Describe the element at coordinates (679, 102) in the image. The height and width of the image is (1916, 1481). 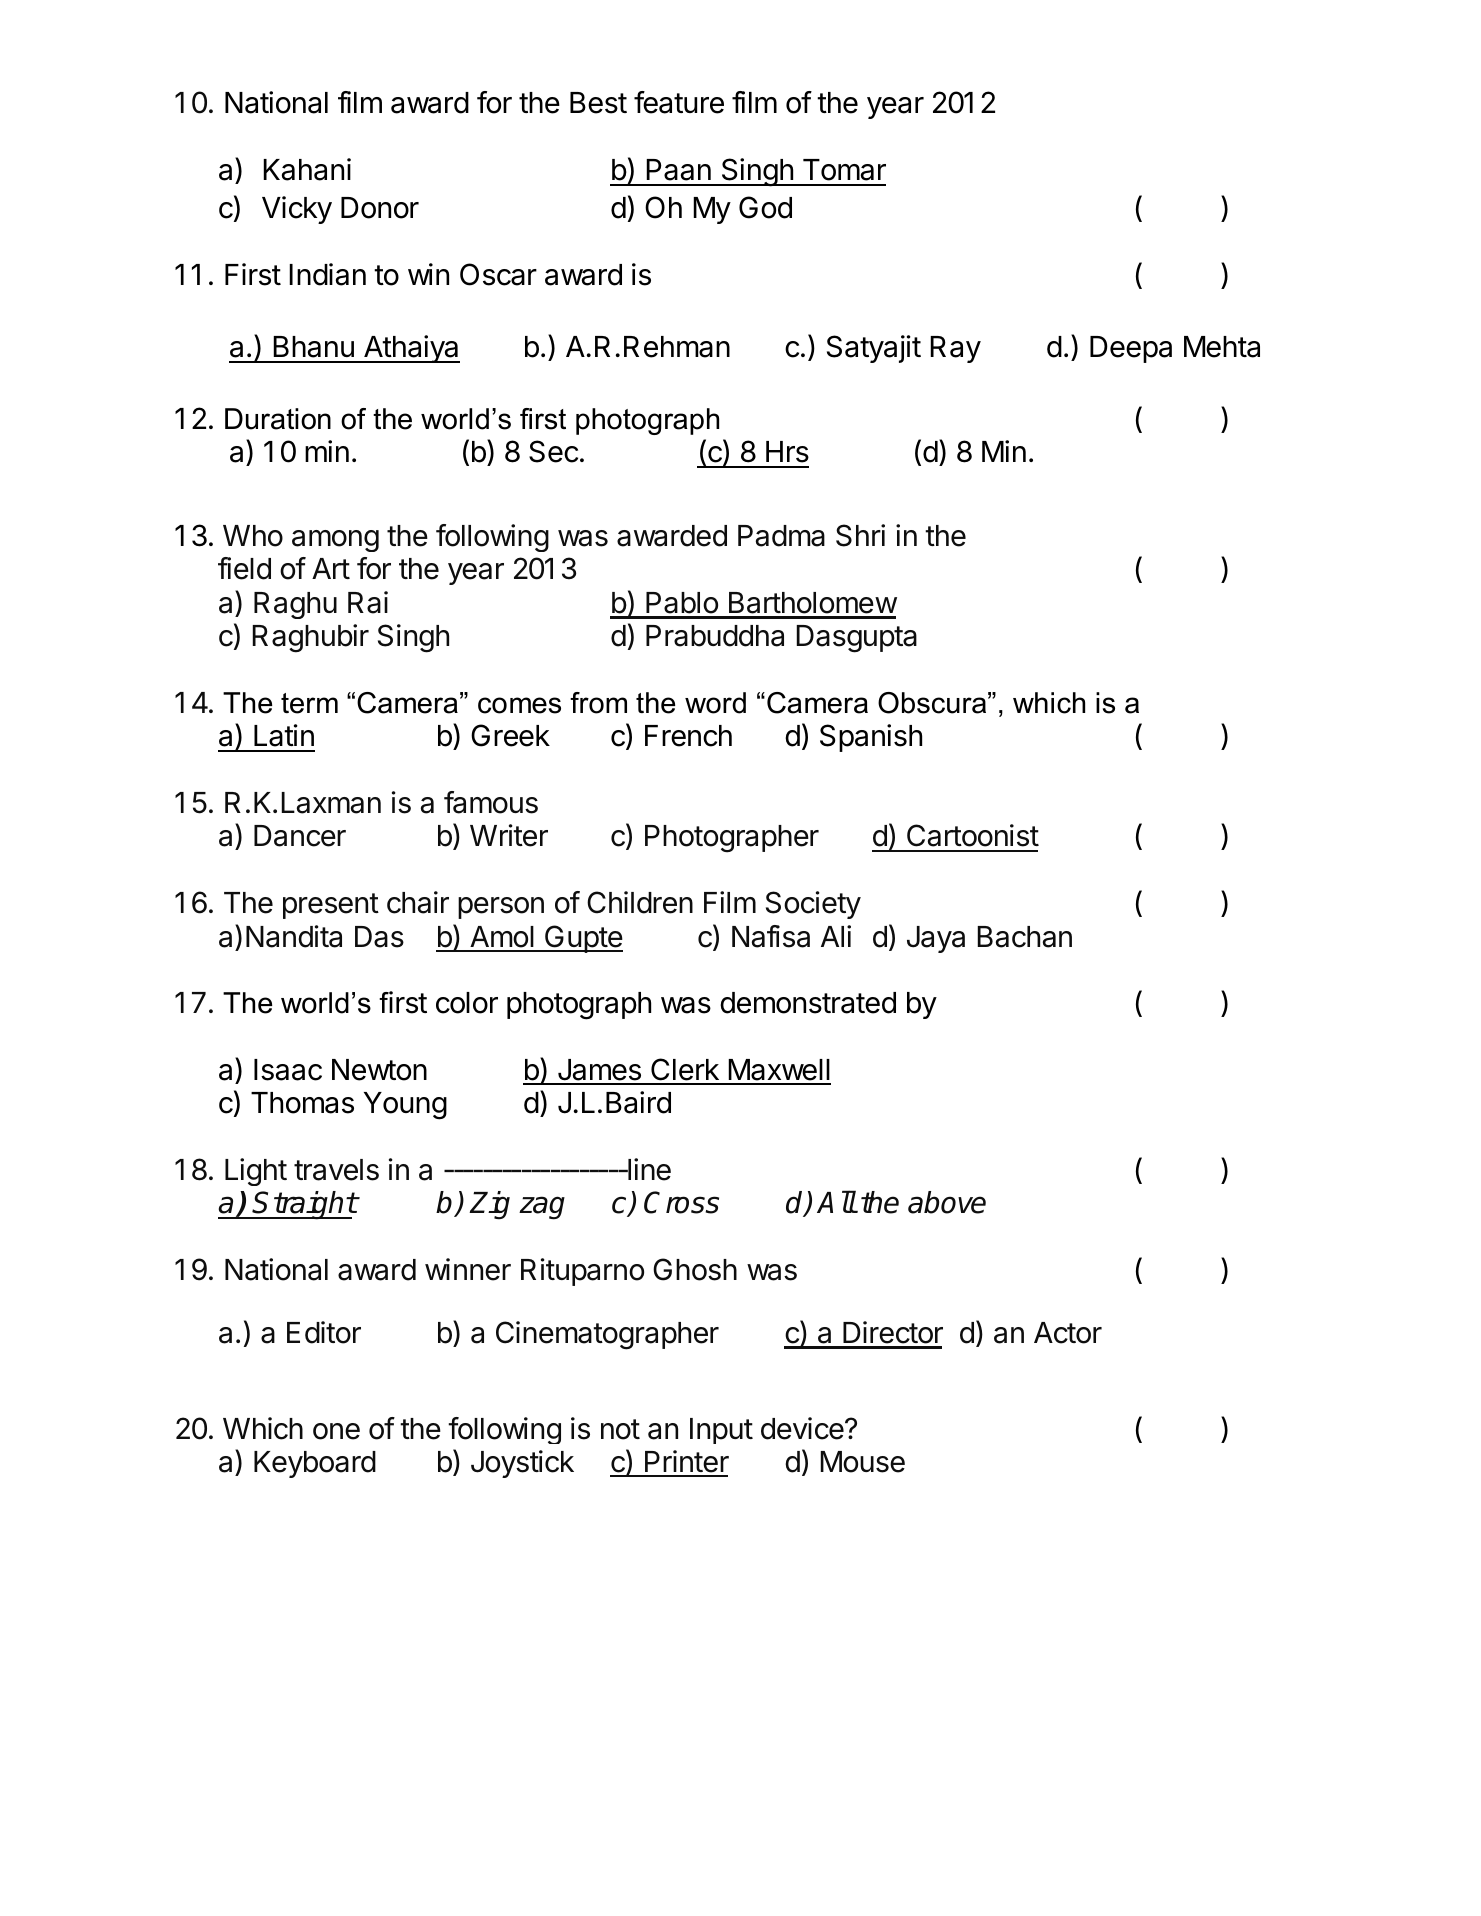
I see `feature` at that location.
